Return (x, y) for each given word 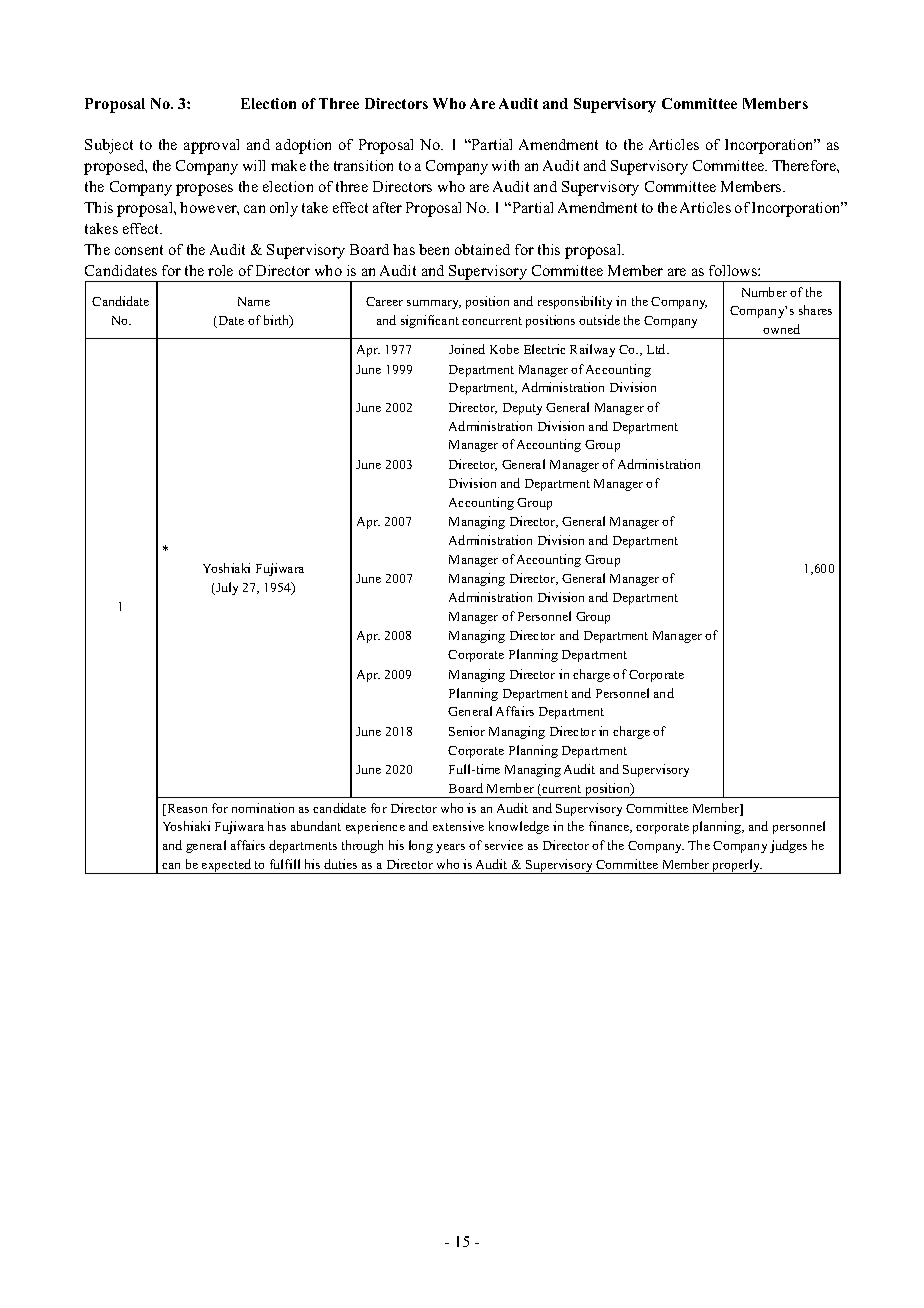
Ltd (657, 349)
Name (254, 301)
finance (610, 827)
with (505, 165)
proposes (204, 190)
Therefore (805, 165)
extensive (458, 826)
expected (227, 866)
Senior (467, 731)
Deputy (522, 409)
